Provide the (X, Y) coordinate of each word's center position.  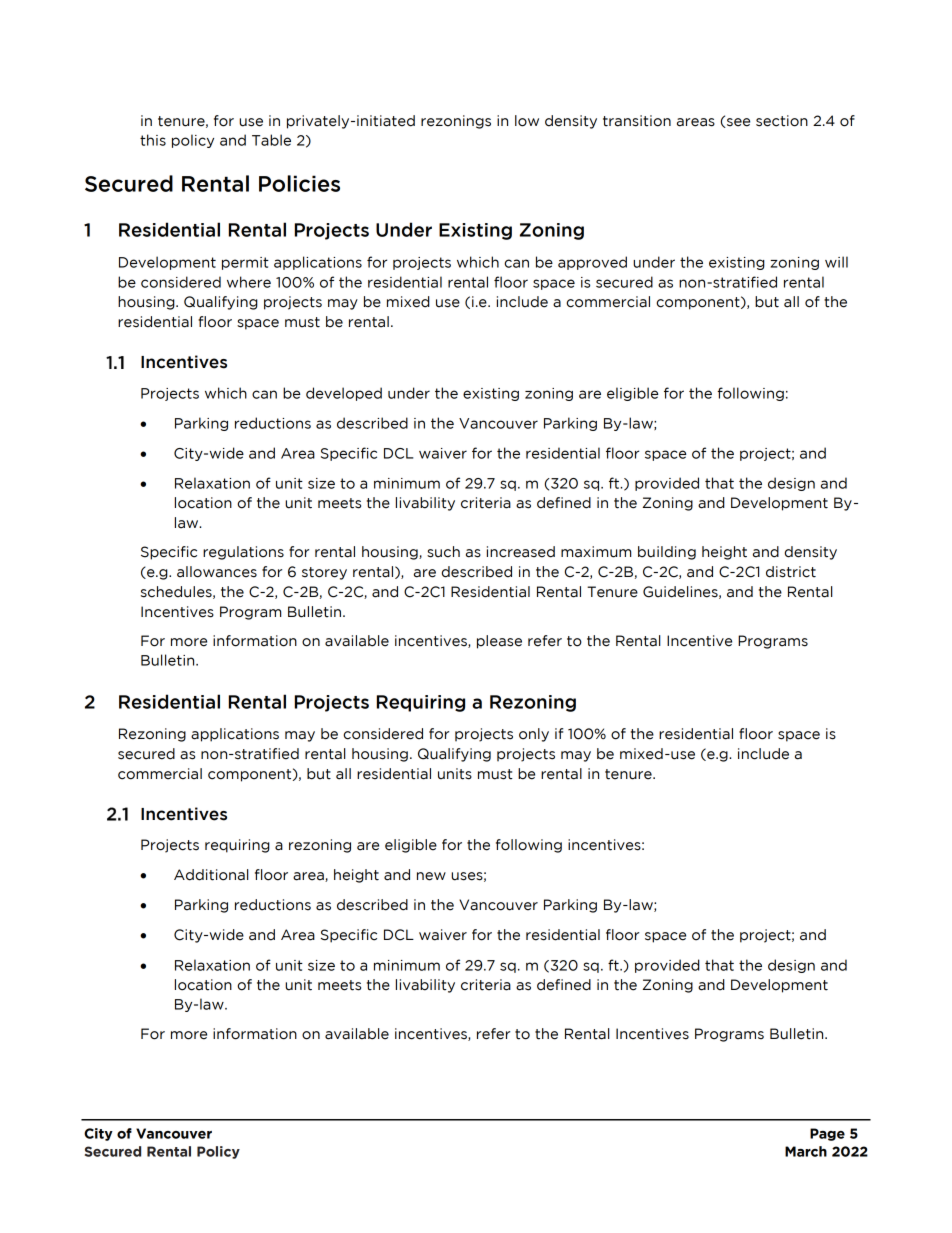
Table (271, 140)
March (806, 1151)
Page (827, 1134)
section (782, 121)
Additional (211, 875)
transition (637, 121)
